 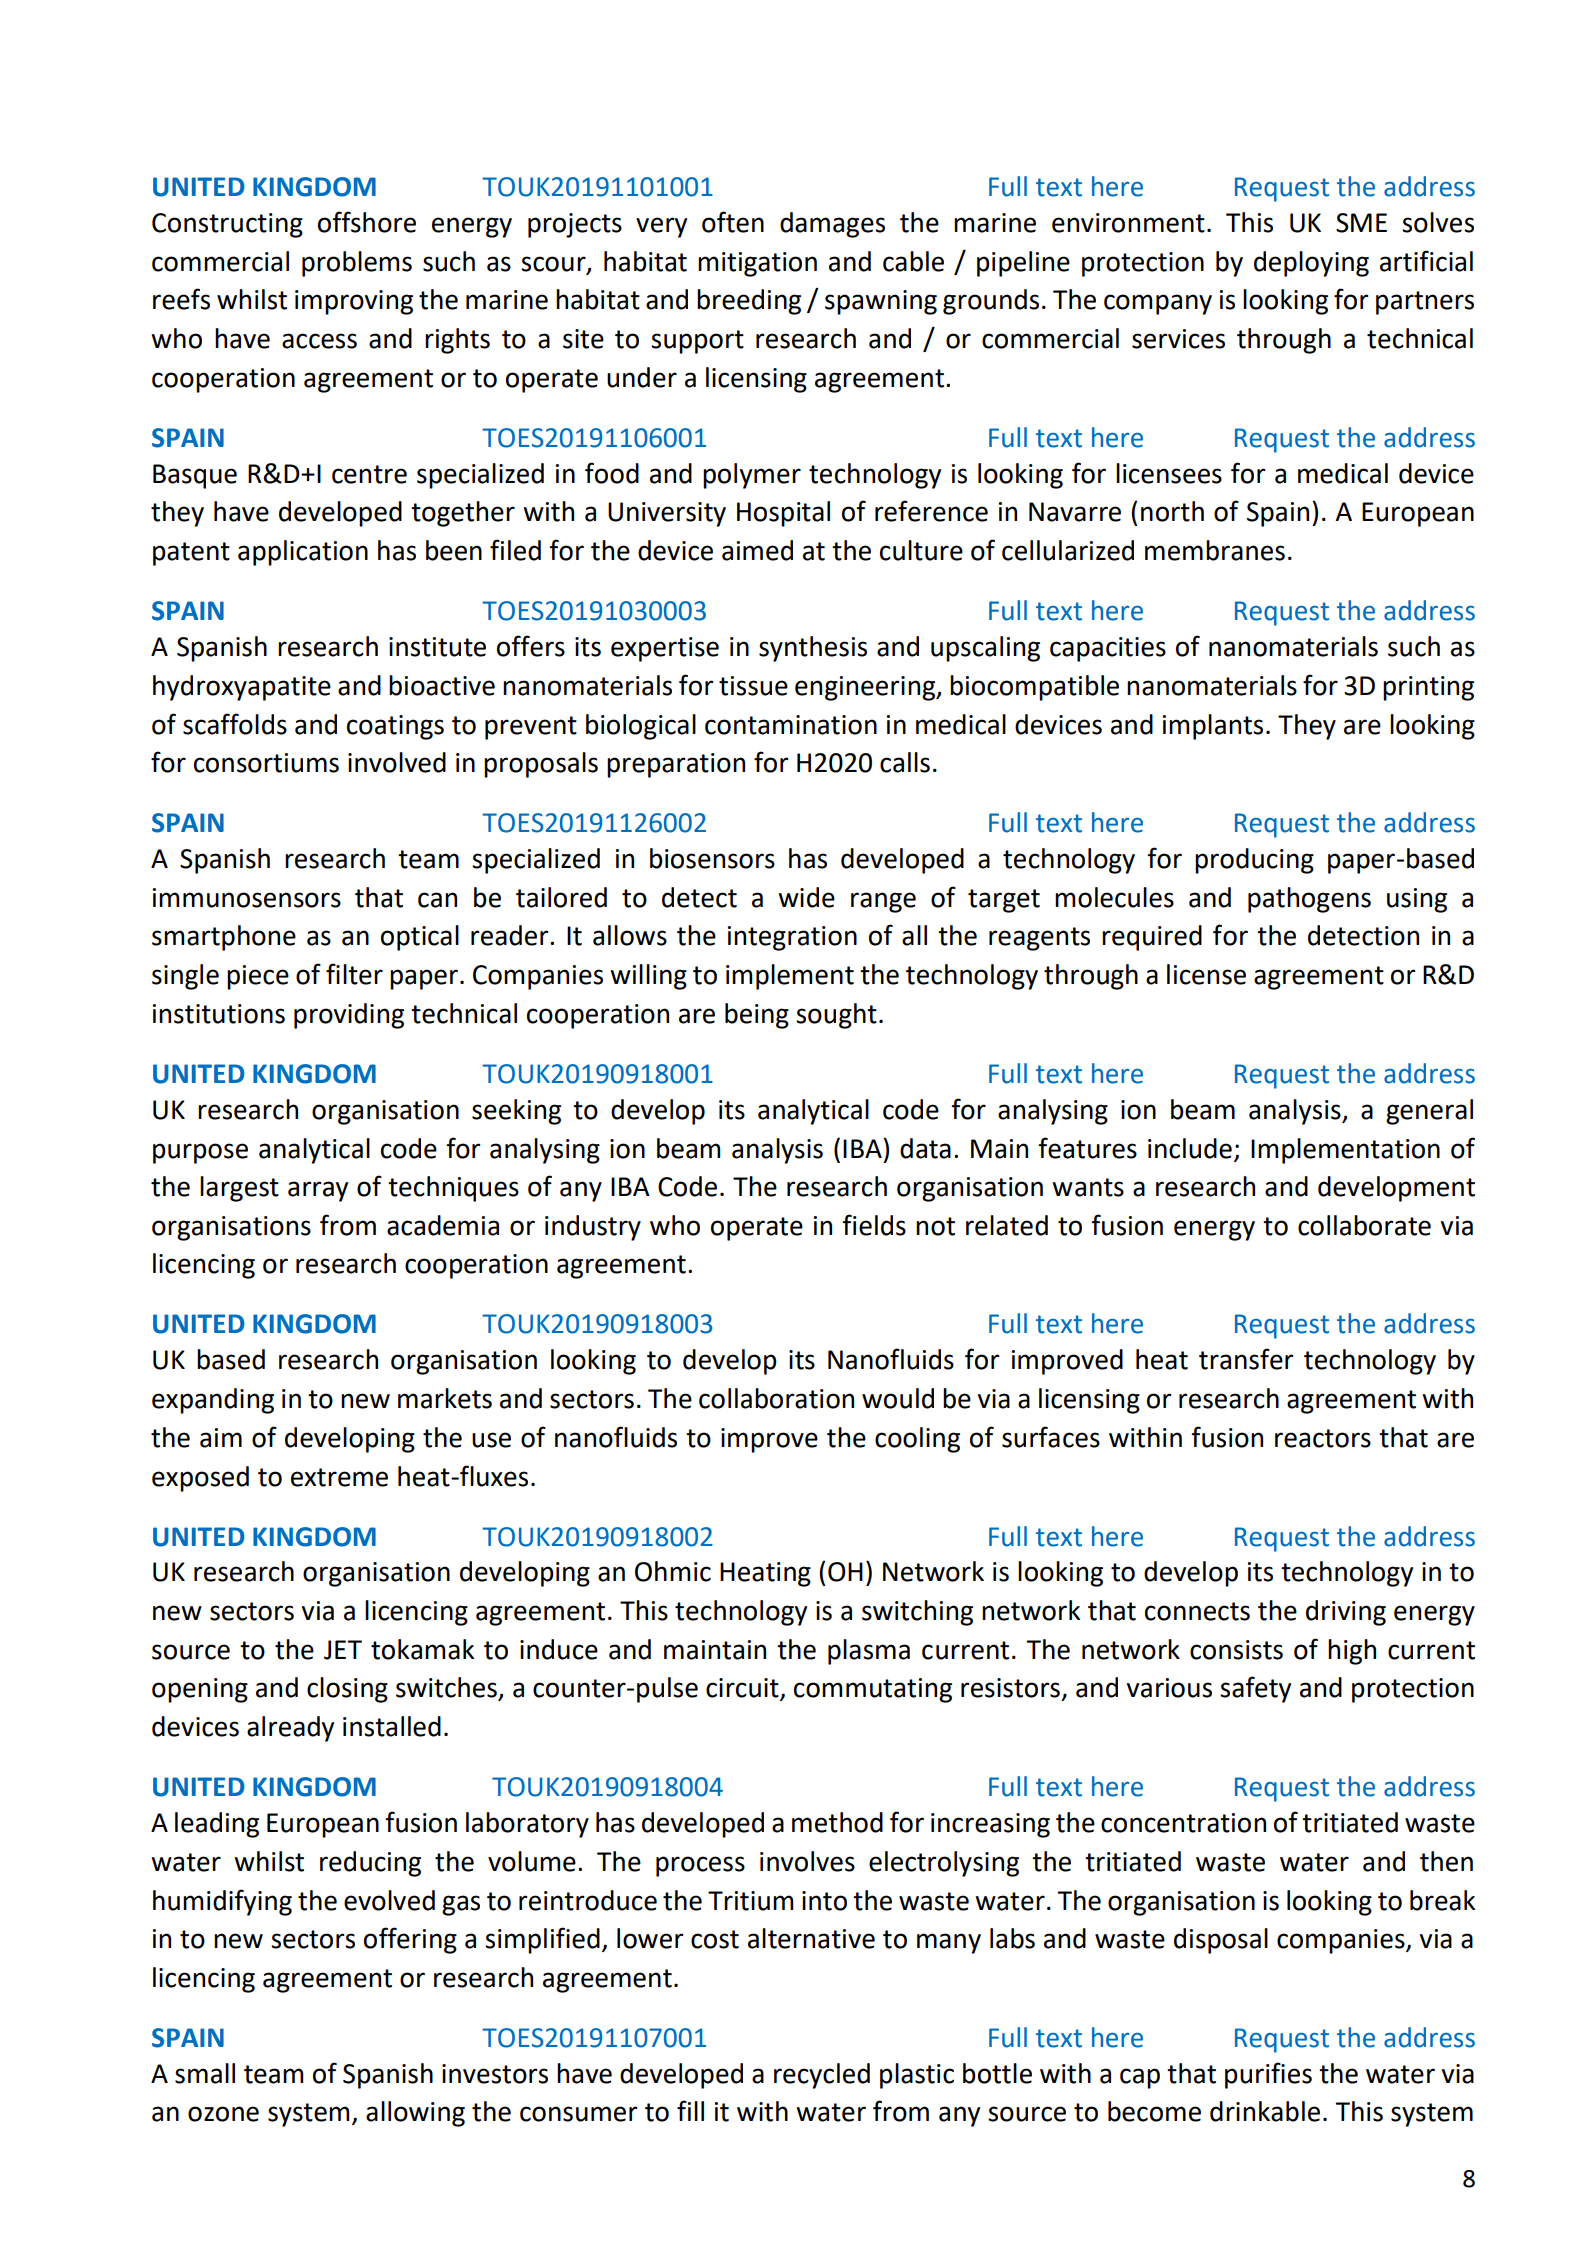 I want to click on pathogens, so click(x=1309, y=900).
